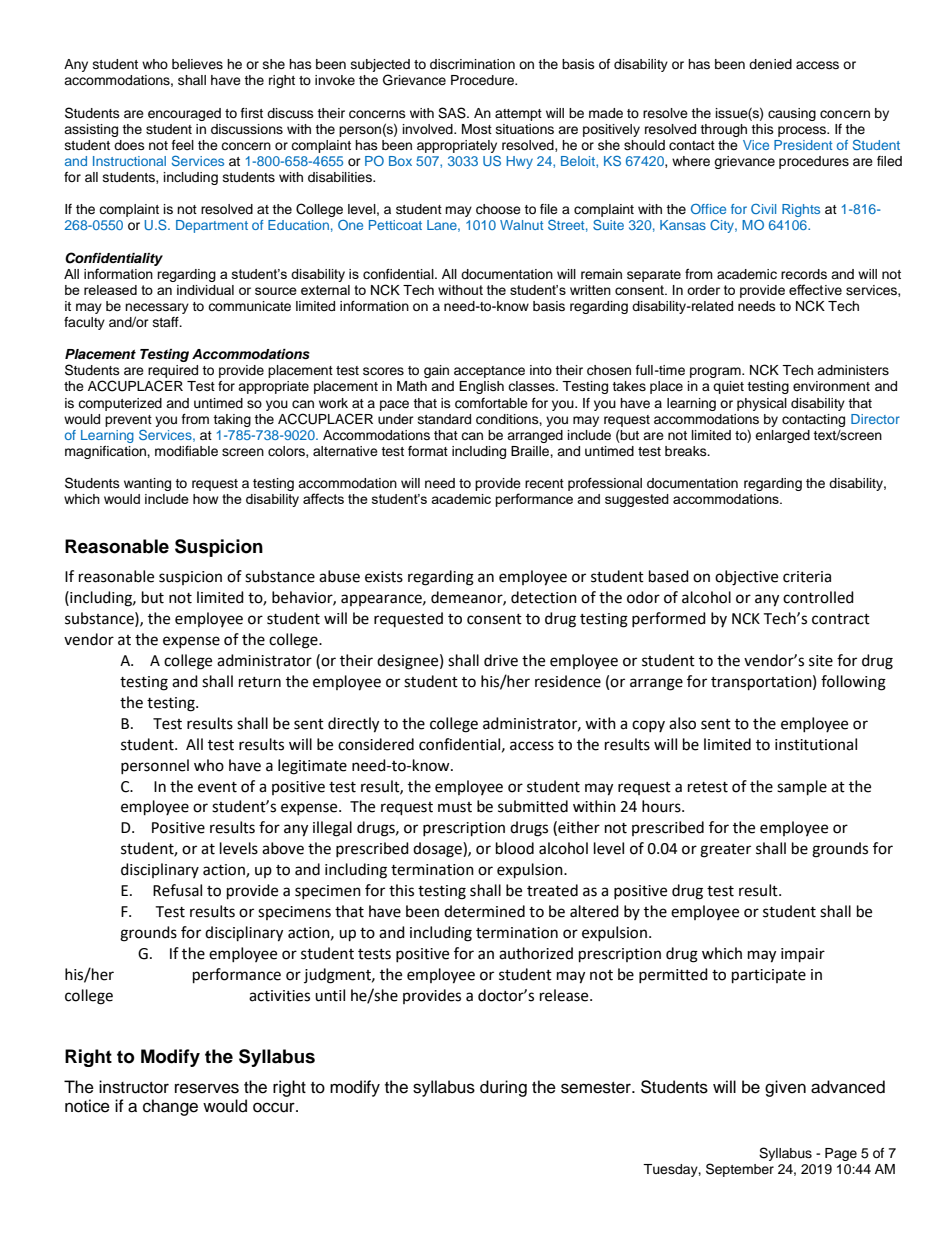 Image resolution: width=952 pixels, height=1233 pixels. I want to click on causing, so click(792, 114).
